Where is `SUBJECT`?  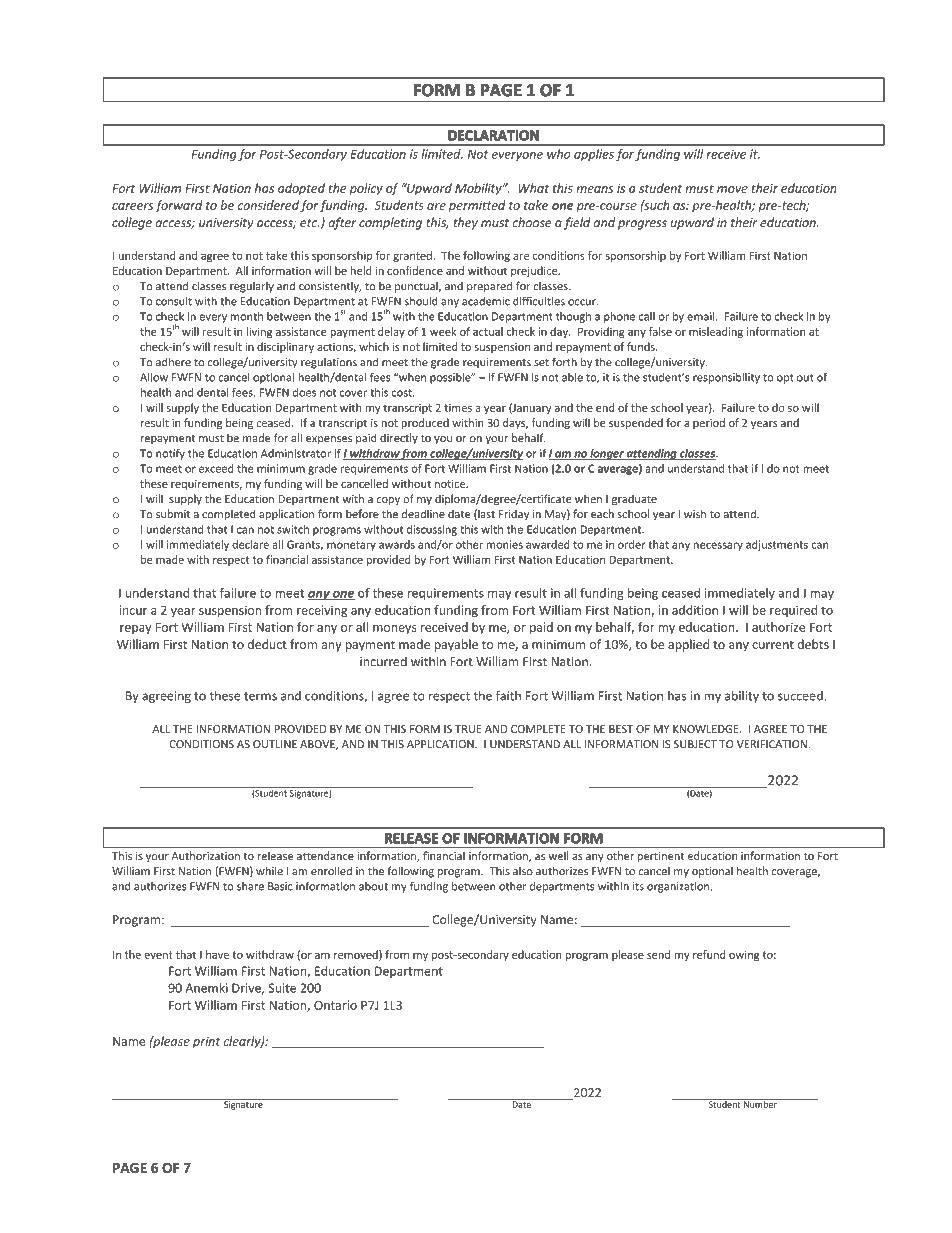
SUBJECT is located at coordinates (695, 744).
